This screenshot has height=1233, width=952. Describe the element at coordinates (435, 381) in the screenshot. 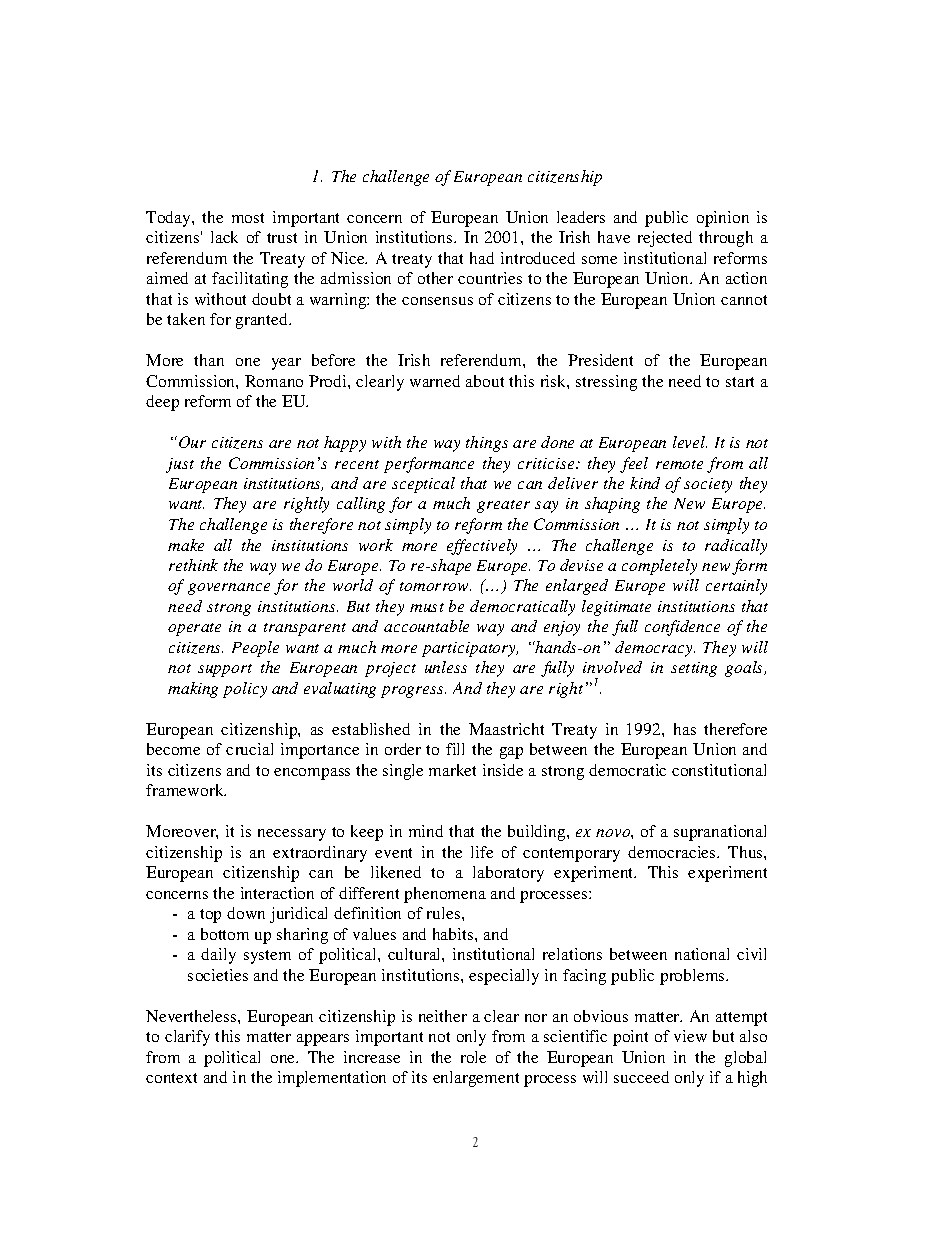

I see `warned` at that location.
